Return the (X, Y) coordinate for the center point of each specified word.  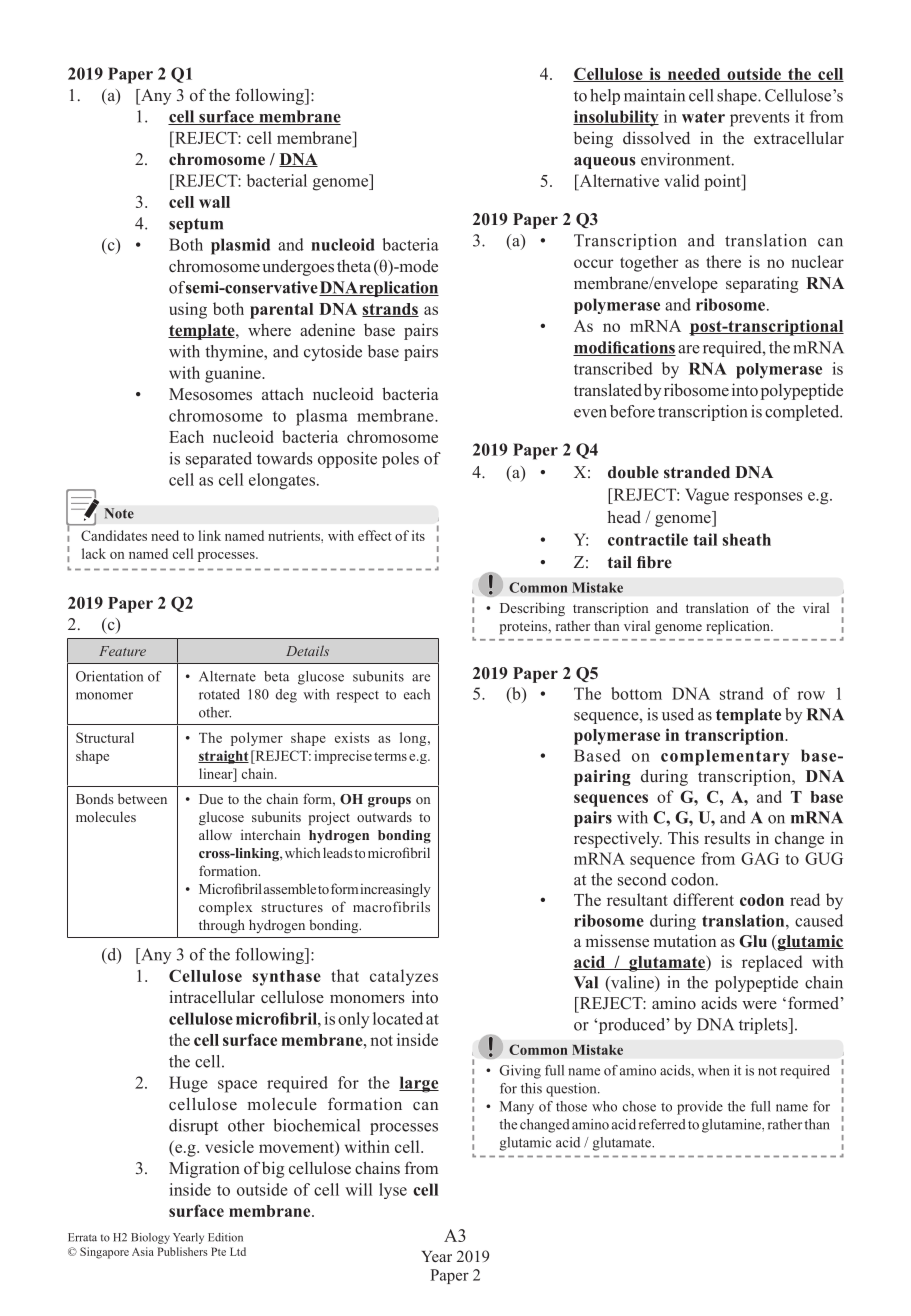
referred (662, 1124)
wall (214, 202)
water (703, 117)
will (358, 1189)
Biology (150, 1238)
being (593, 139)
